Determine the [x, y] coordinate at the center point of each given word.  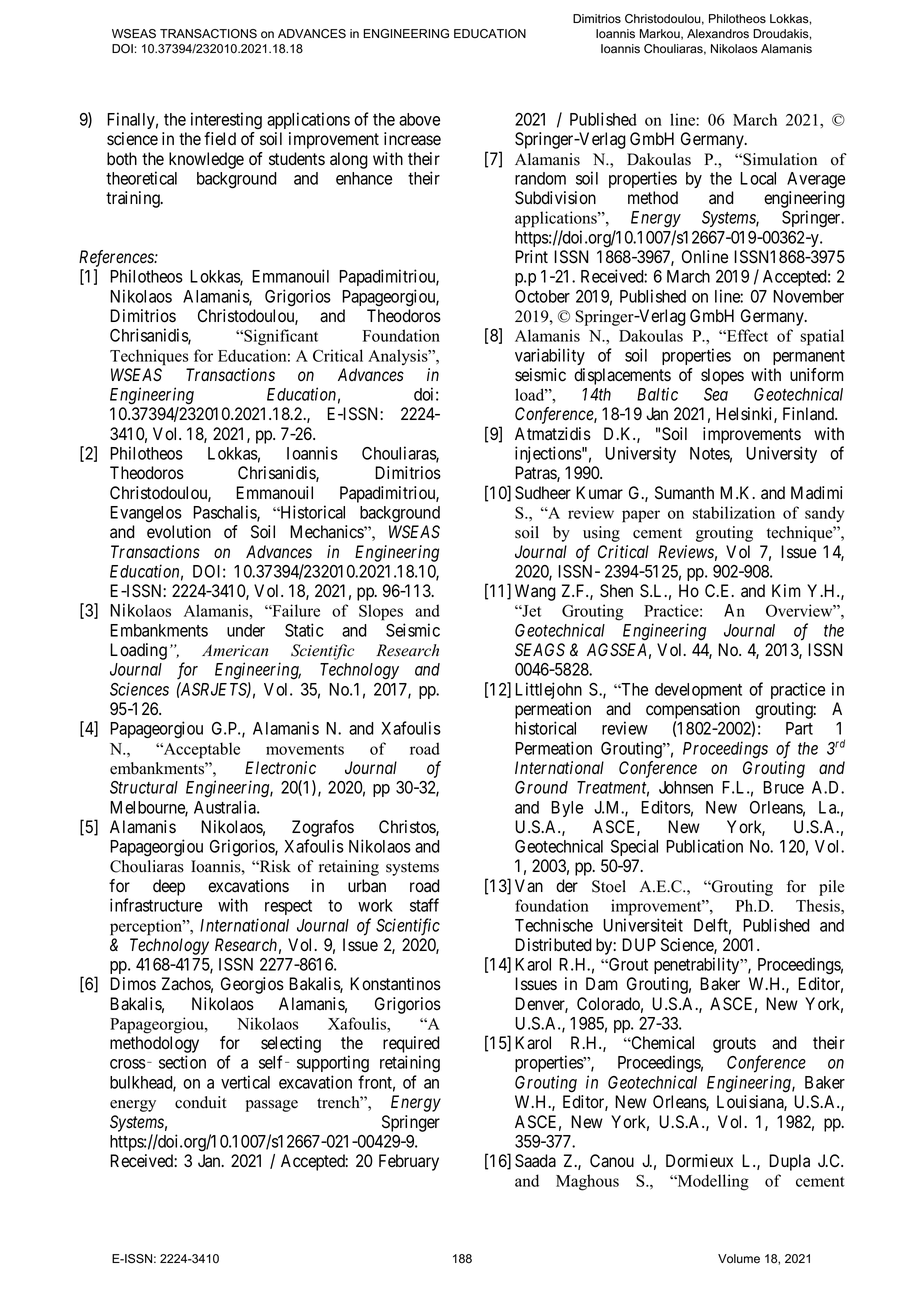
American [235, 650]
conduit [200, 1102]
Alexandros [718, 34]
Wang [535, 592]
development [698, 691]
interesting [226, 120]
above [419, 119]
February [409, 1162]
